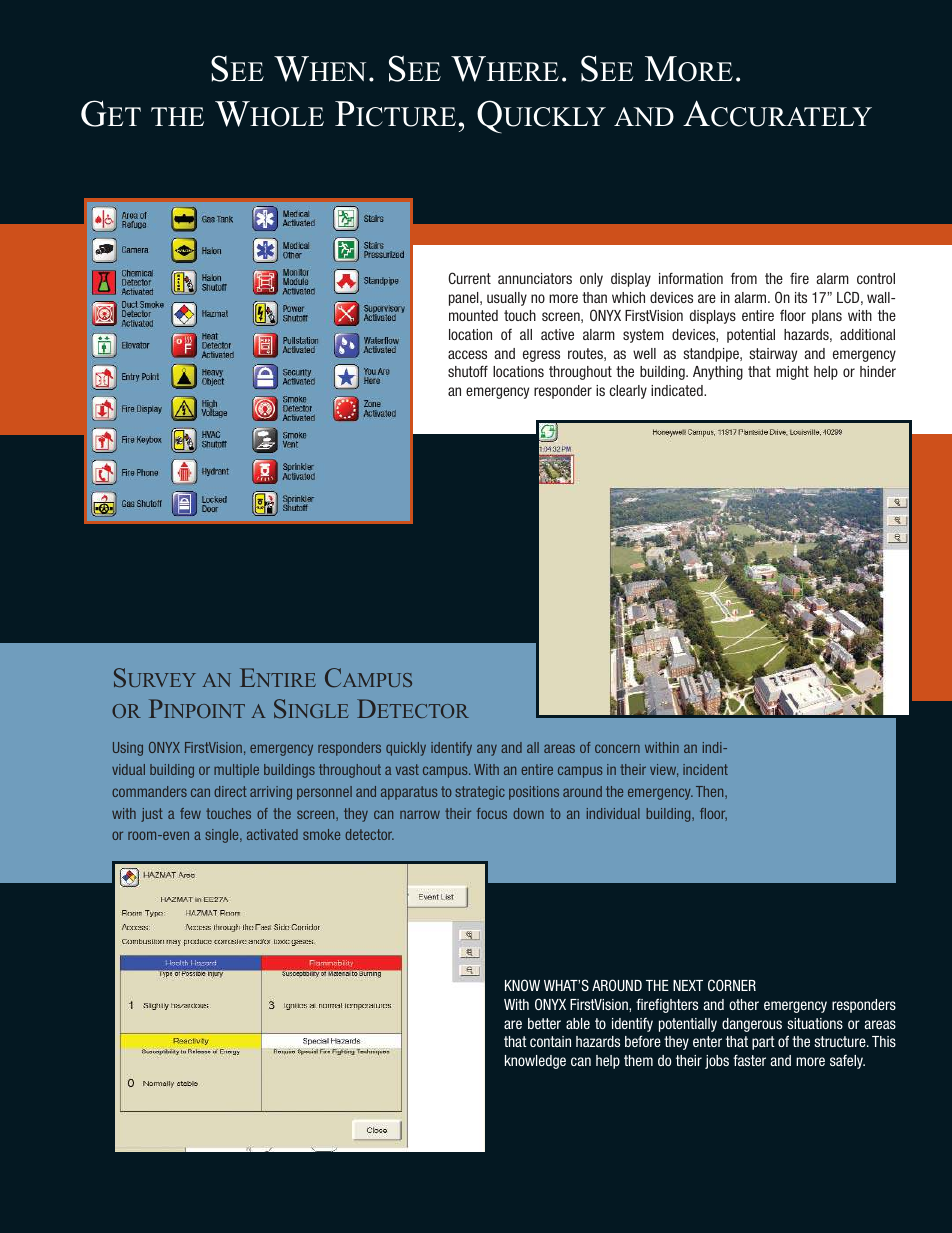 The image size is (952, 1233). What do you see at coordinates (469, 278) in the screenshot?
I see `Current` at bounding box center [469, 278].
